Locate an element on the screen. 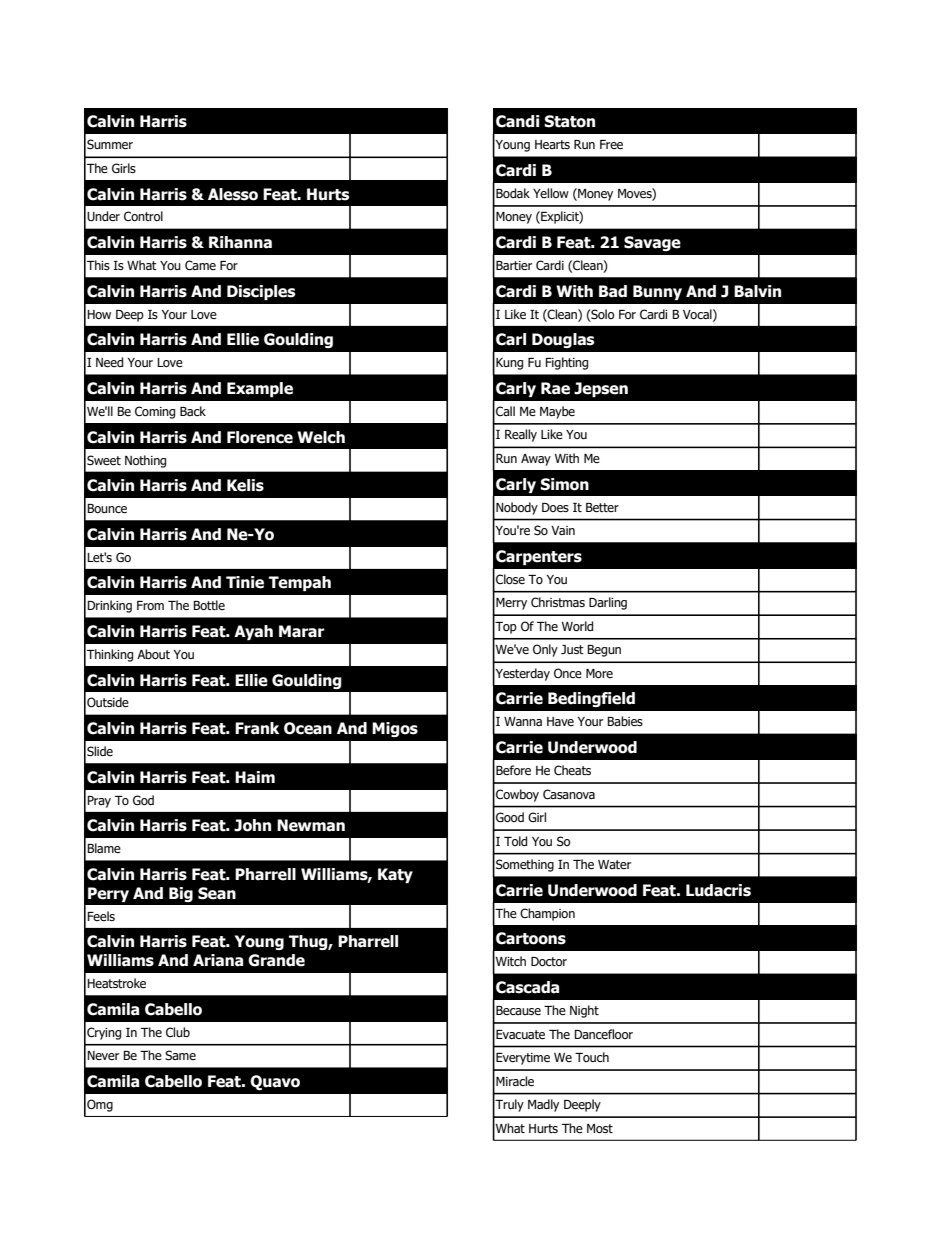  Control is located at coordinates (143, 216).
